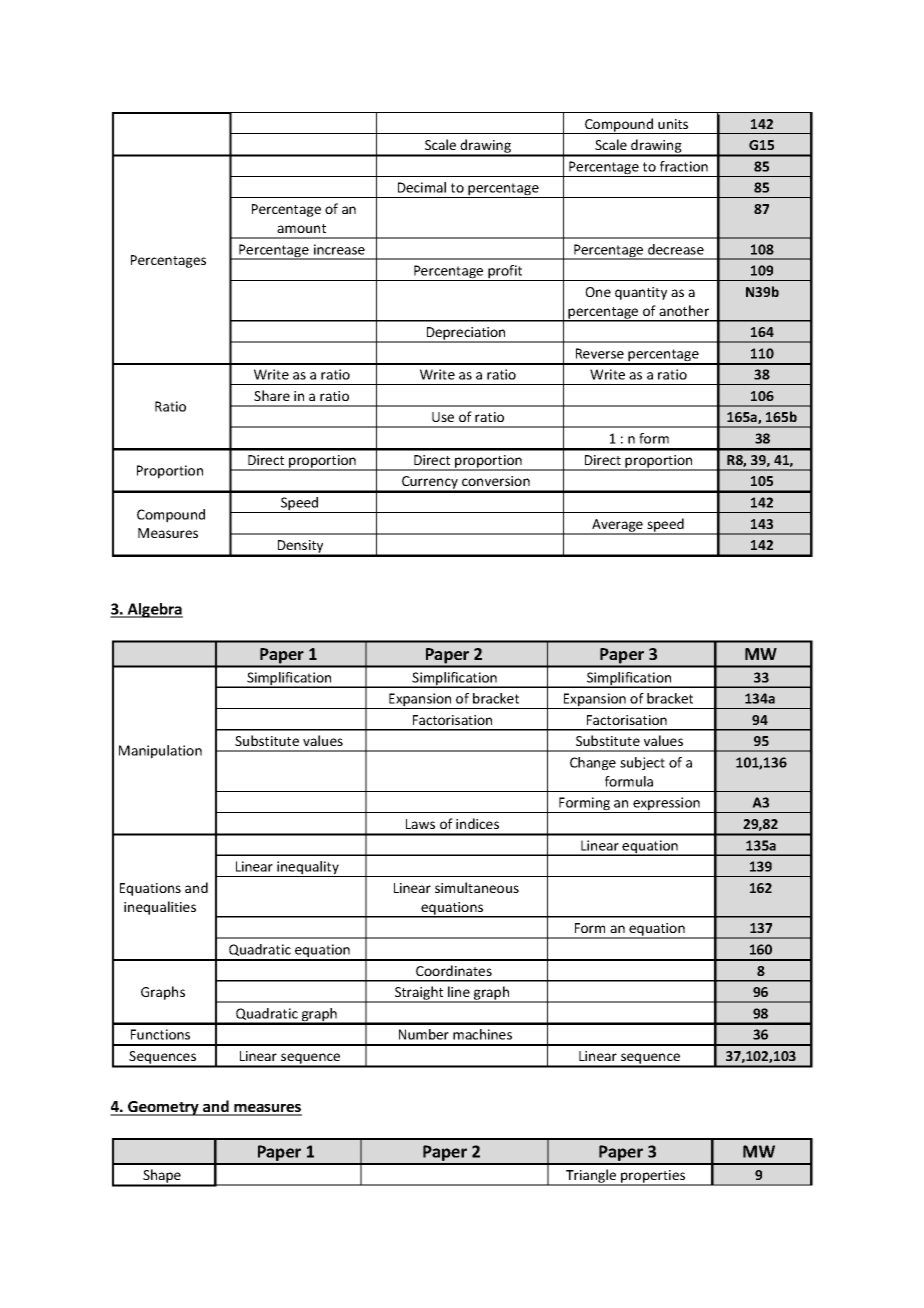 The width and height of the screenshot is (924, 1308). What do you see at coordinates (666, 805) in the screenshot?
I see `expression` at bounding box center [666, 805].
